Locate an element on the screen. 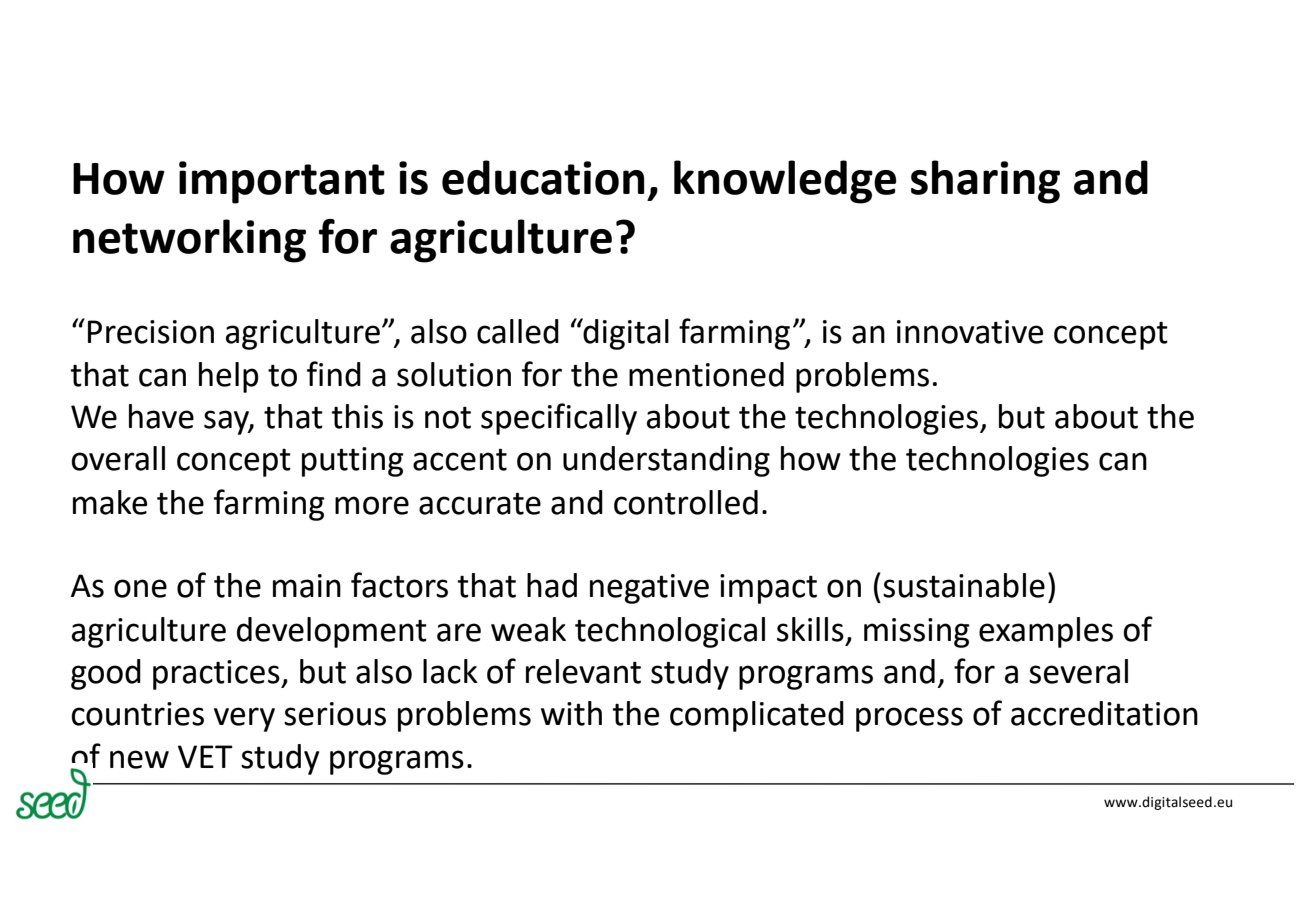 This screenshot has height=924, width=1308. important is located at coordinates (282, 182).
